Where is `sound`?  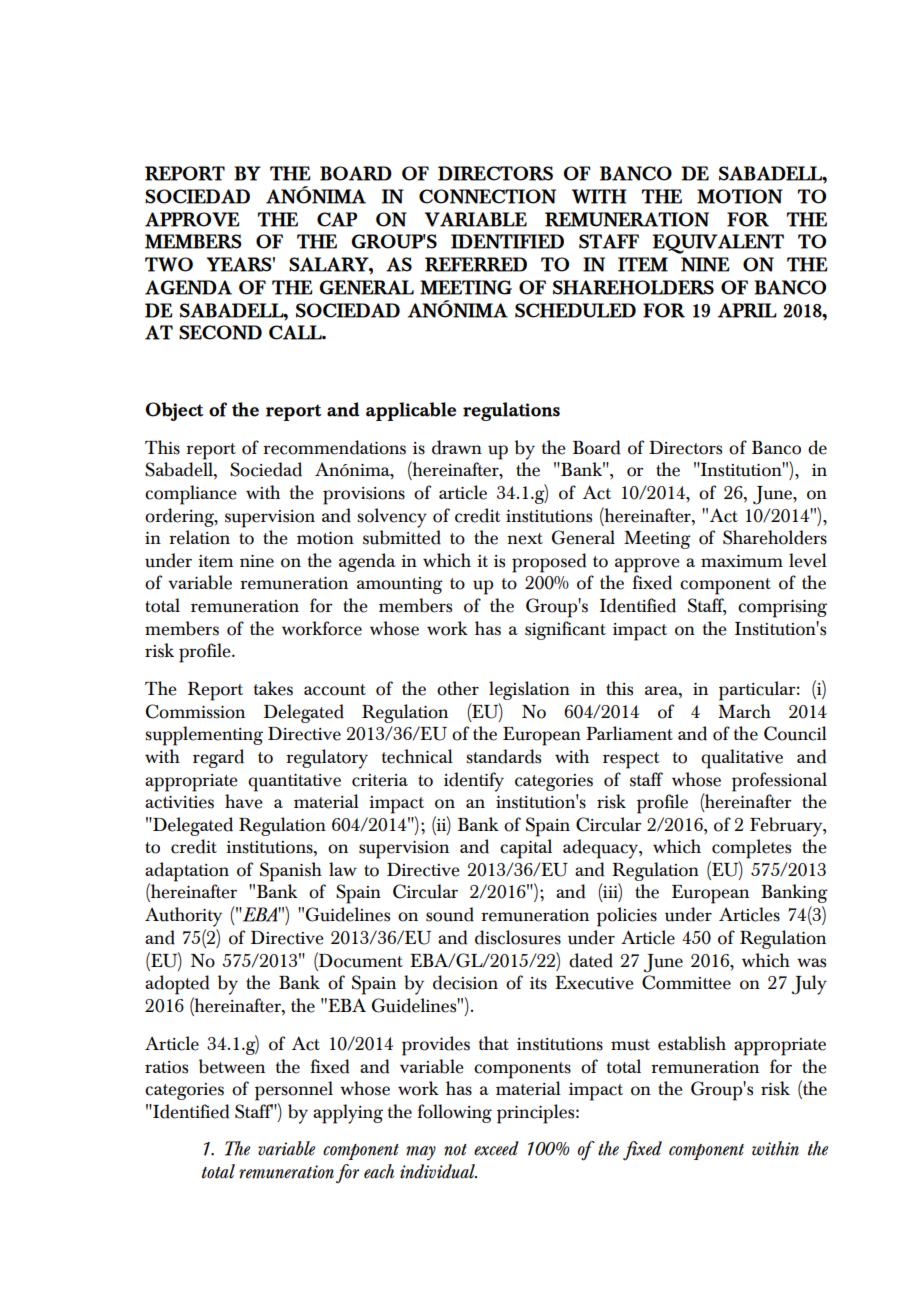 sound is located at coordinates (450, 914).
